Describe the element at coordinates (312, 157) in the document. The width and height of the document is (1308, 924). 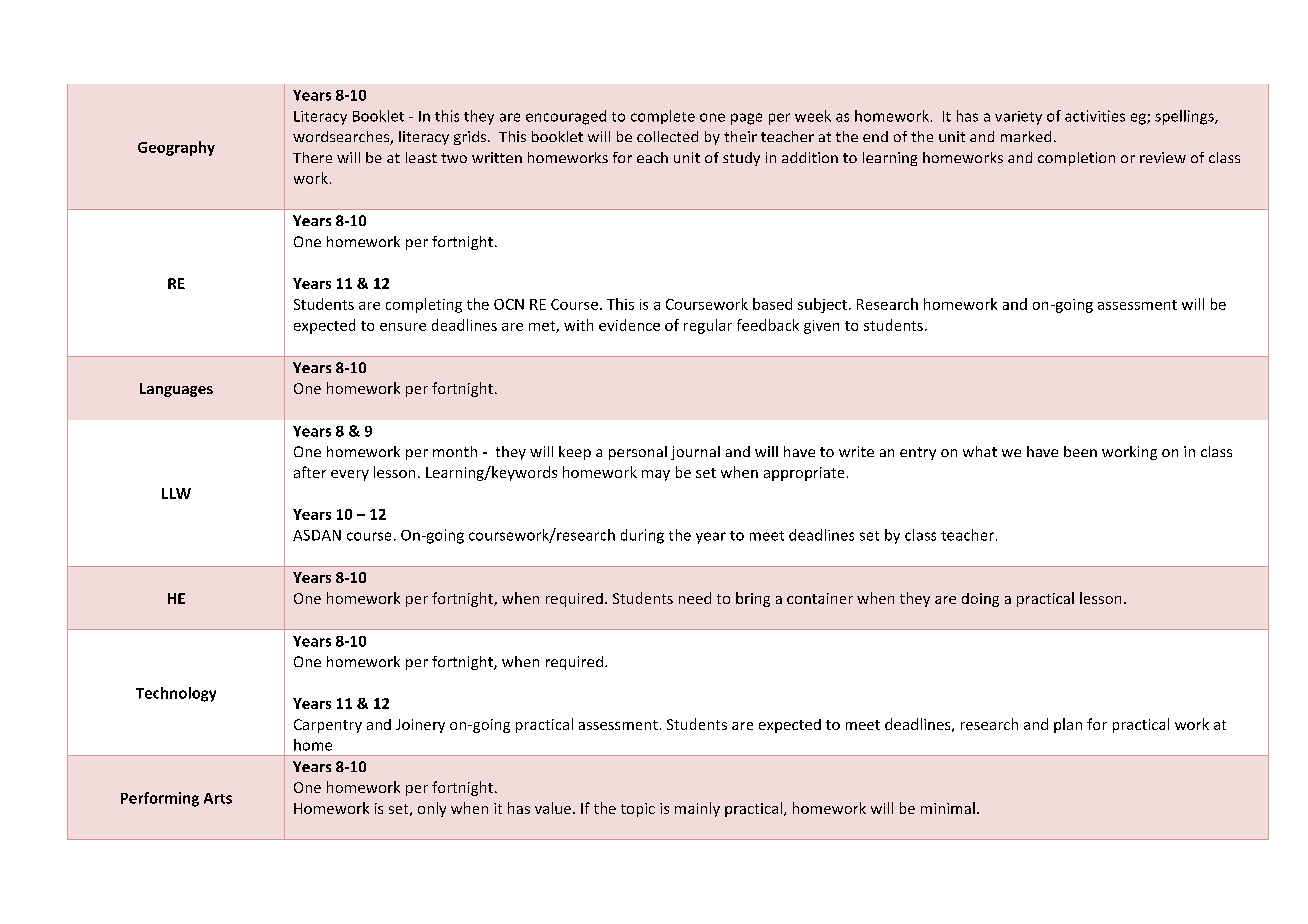
I see `There` at that location.
